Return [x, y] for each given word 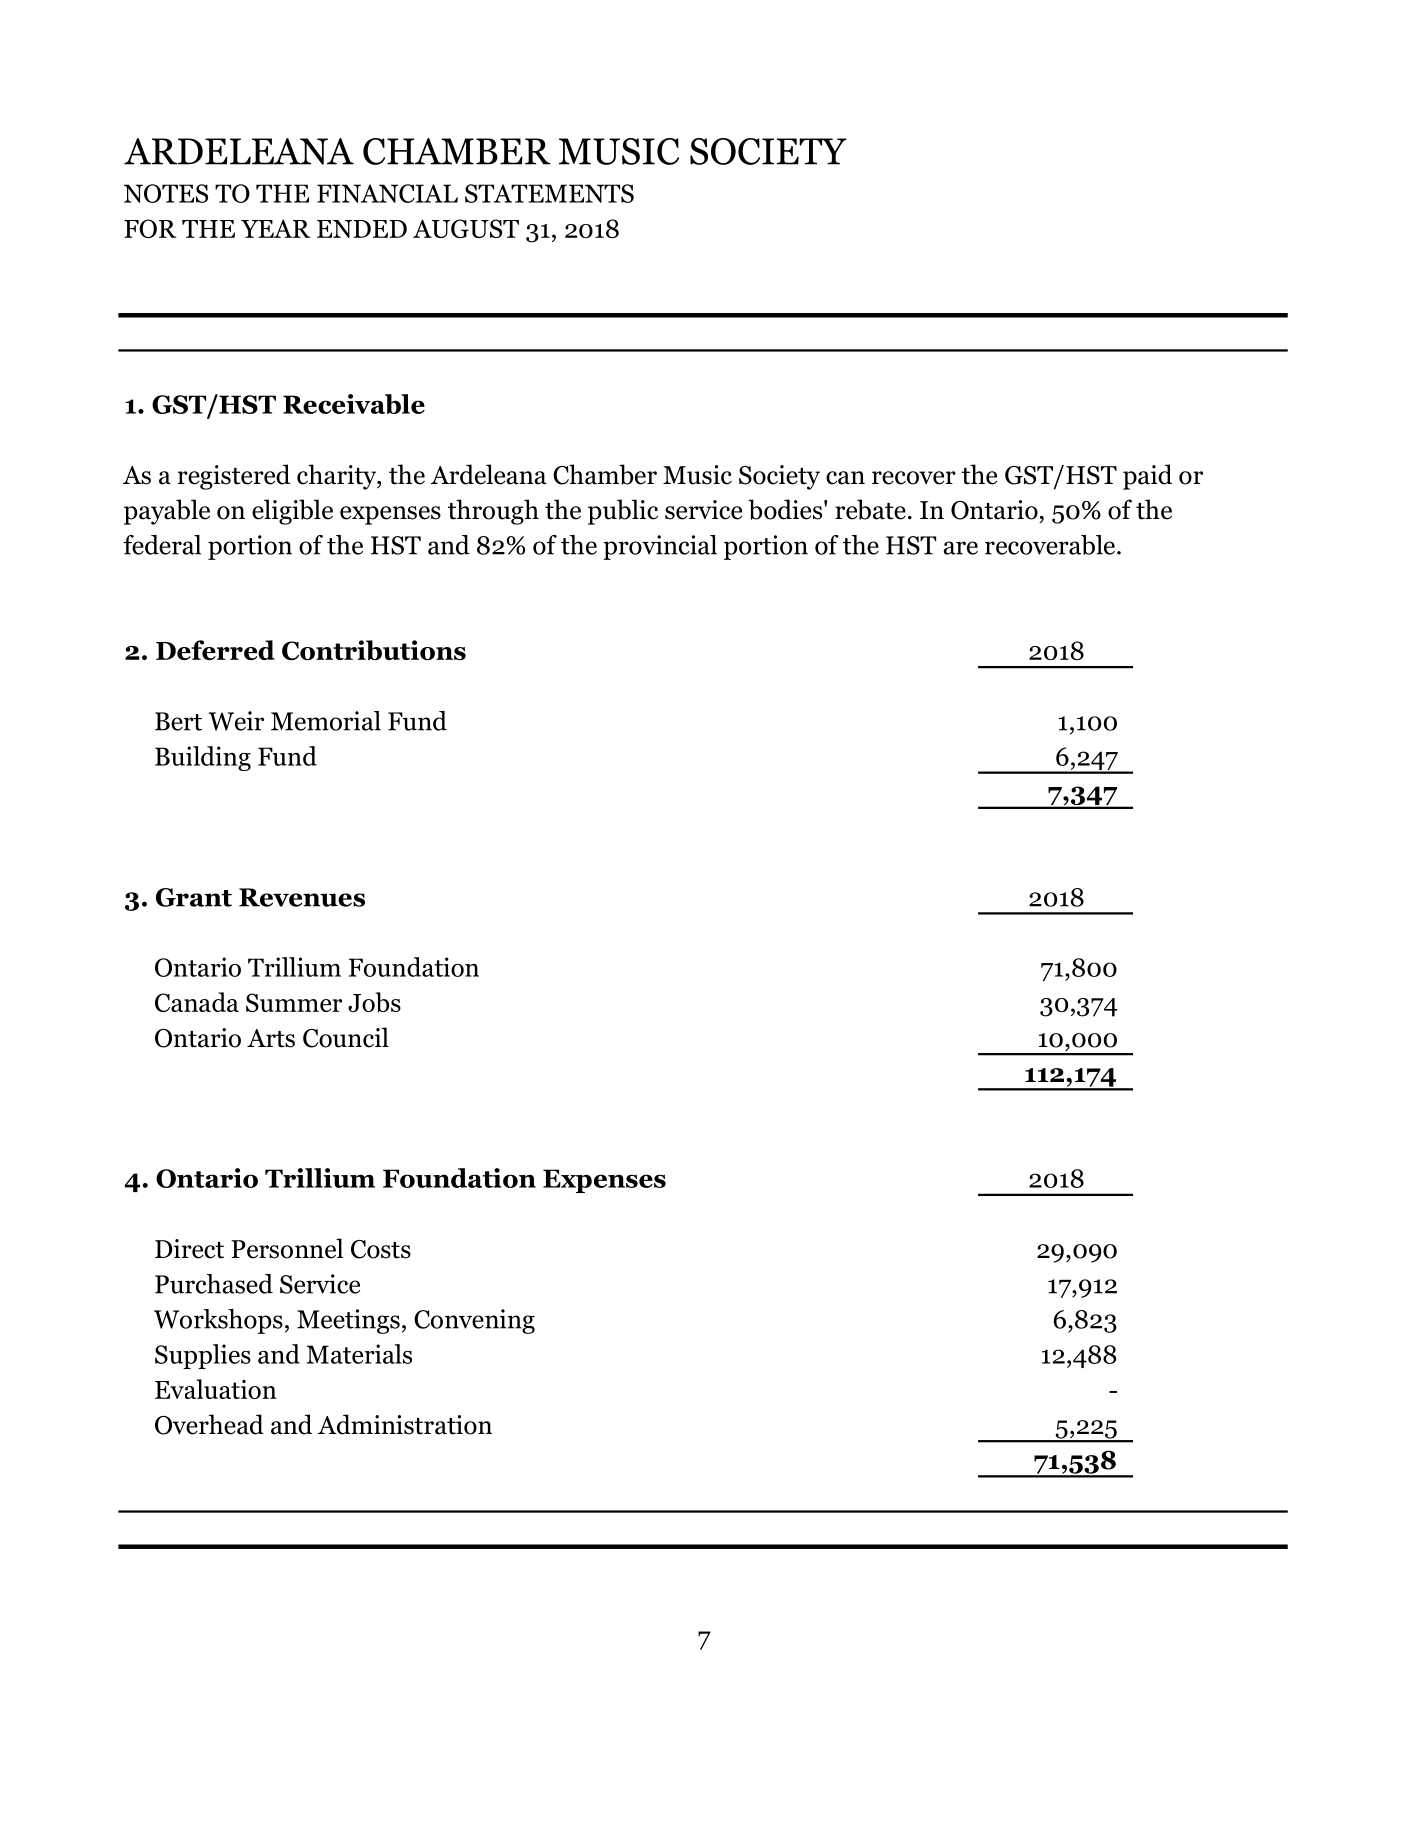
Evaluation [216, 1389]
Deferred [215, 650]
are [960, 548]
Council [346, 1037]
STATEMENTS [549, 193]
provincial [660, 547]
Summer [294, 1002]
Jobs [374, 1002]
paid [1147, 477]
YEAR [276, 228]
